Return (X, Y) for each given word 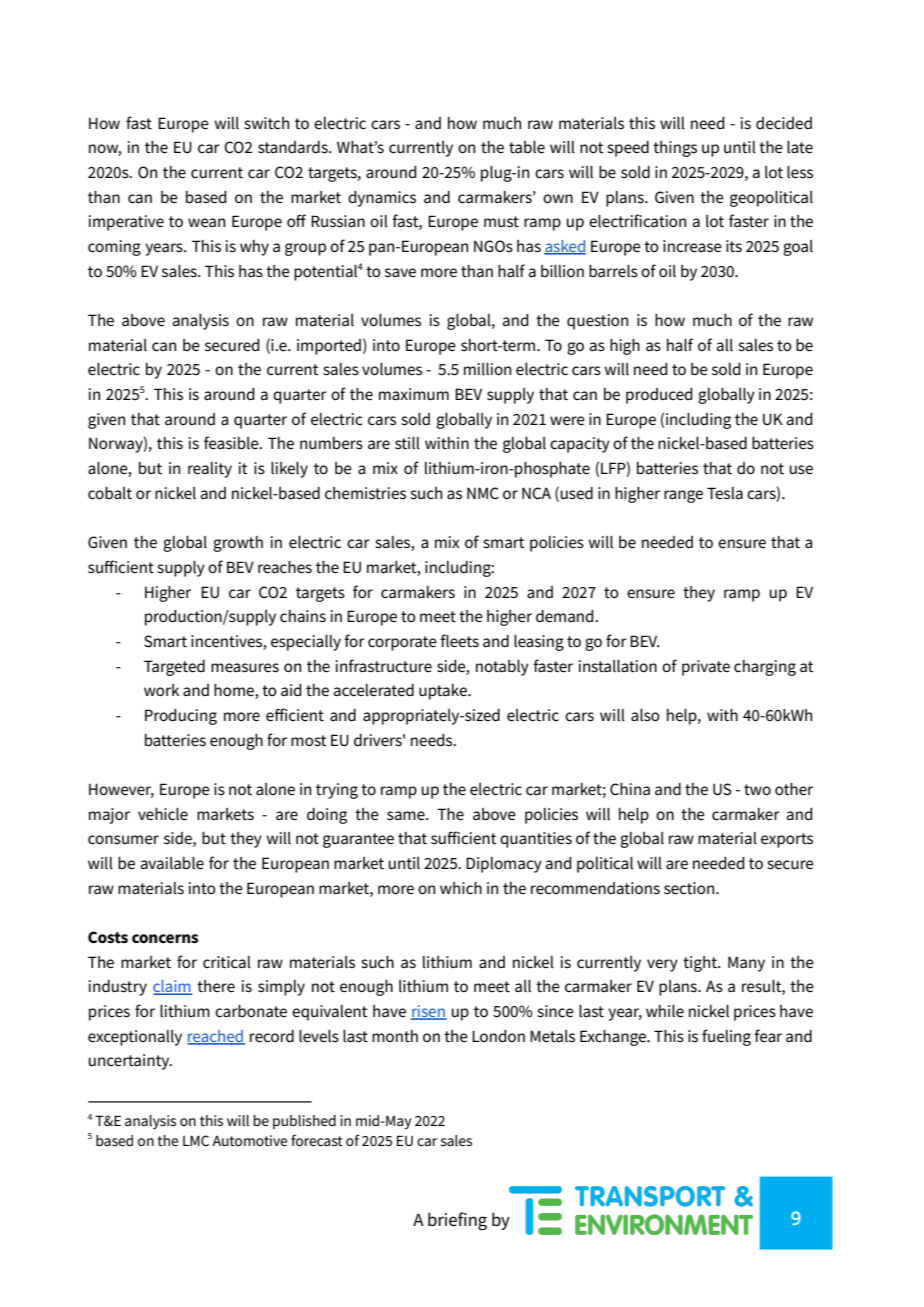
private (706, 668)
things (675, 149)
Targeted (174, 668)
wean (206, 222)
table (527, 147)
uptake (444, 692)
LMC (196, 1140)
